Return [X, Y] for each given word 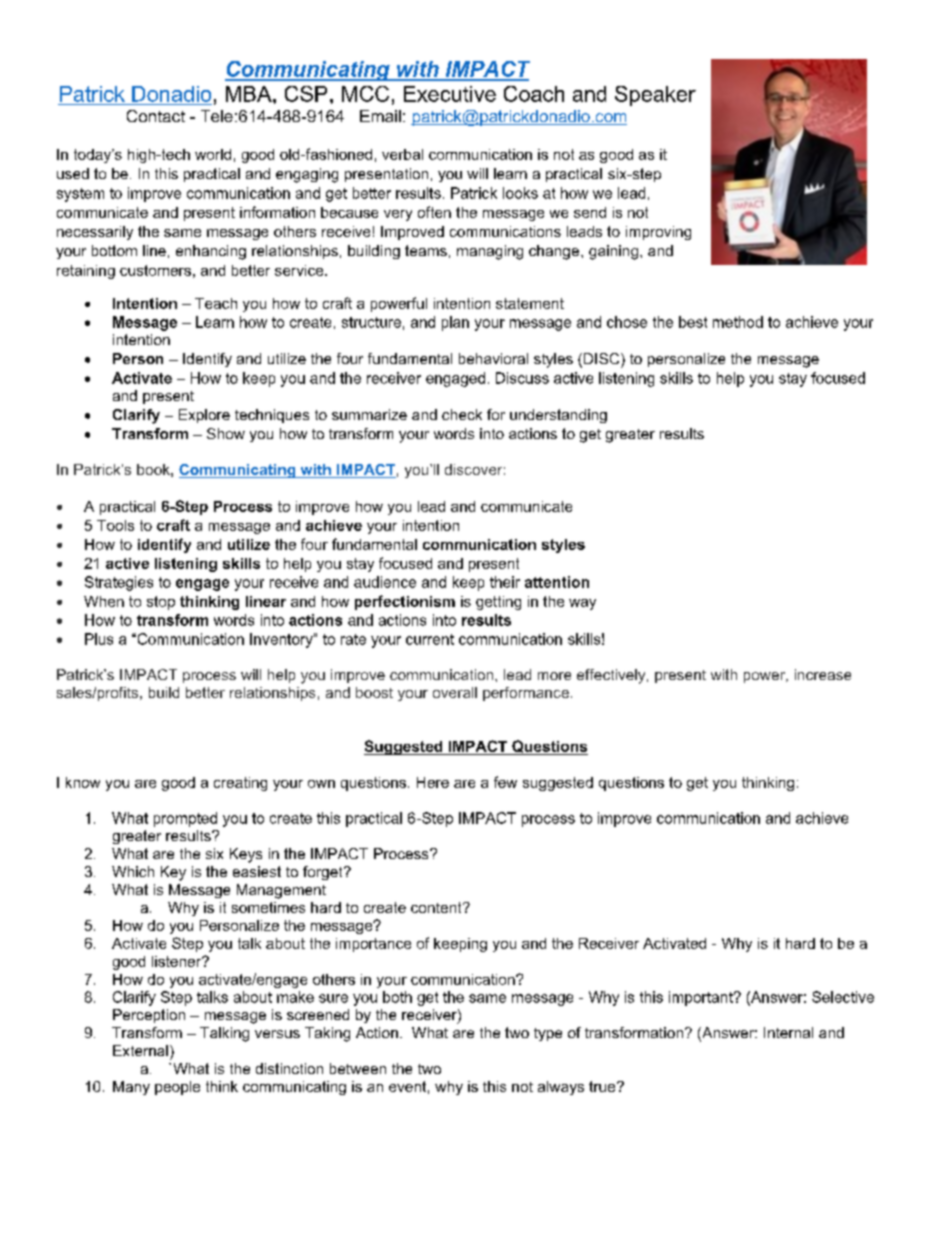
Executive [450, 94]
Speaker [655, 96]
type [548, 1034]
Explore [204, 416]
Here [433, 782]
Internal [788, 1032]
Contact [156, 116]
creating [240, 784]
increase [823, 674]
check [462, 414]
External [140, 1050]
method [738, 322]
